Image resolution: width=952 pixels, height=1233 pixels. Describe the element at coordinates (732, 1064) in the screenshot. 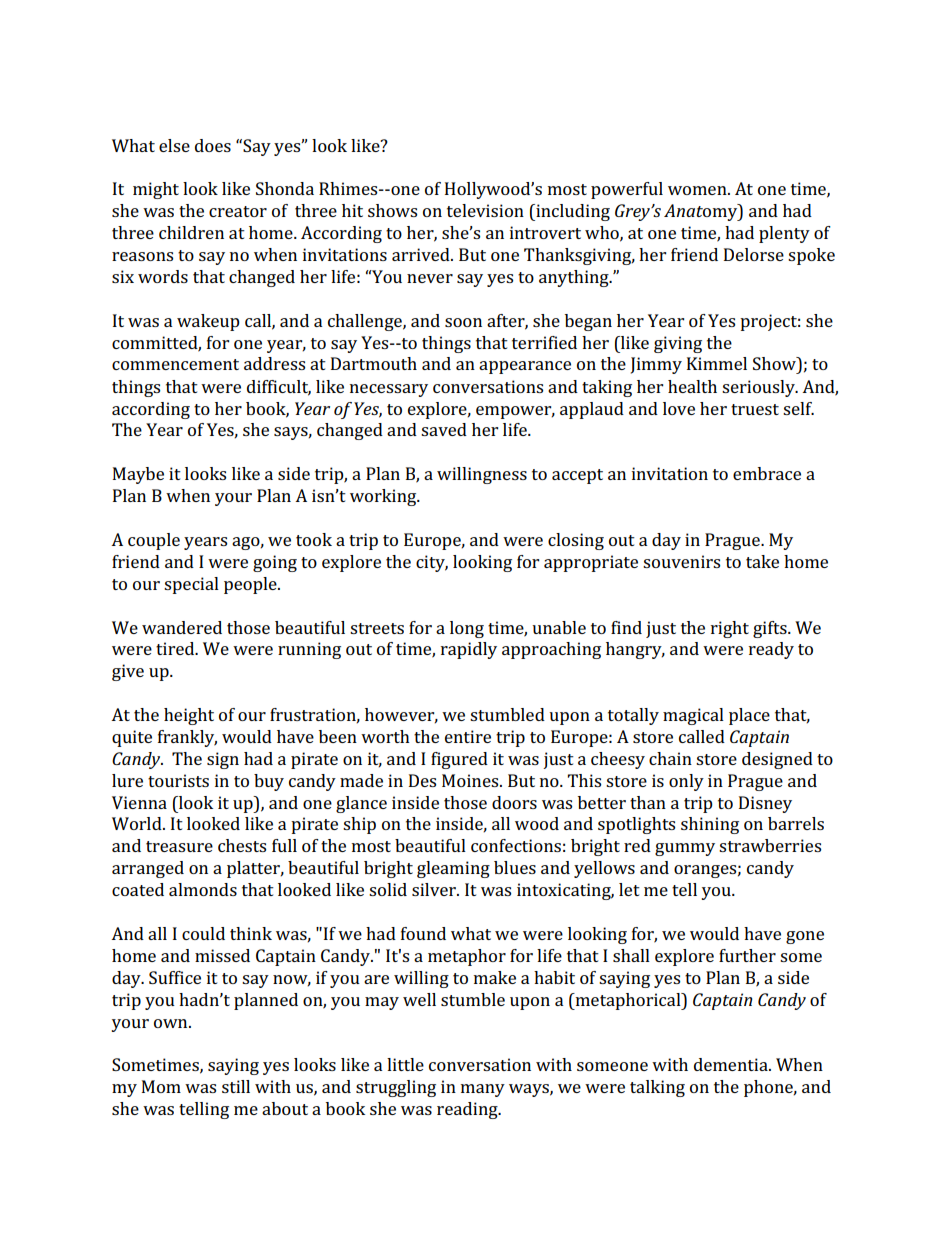

I see `dementia` at that location.
